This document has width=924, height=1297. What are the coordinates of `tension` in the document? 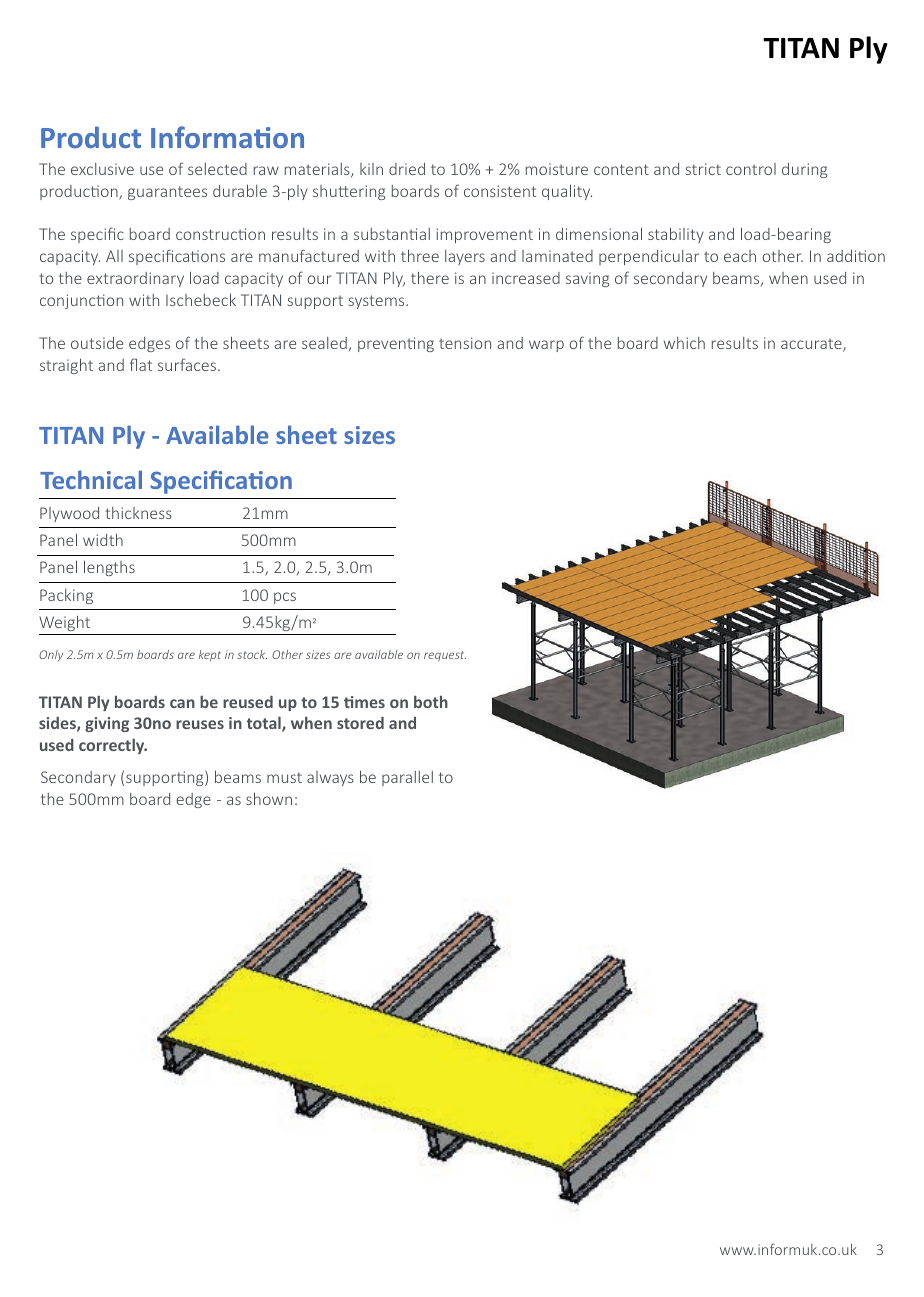 It's located at (465, 343).
